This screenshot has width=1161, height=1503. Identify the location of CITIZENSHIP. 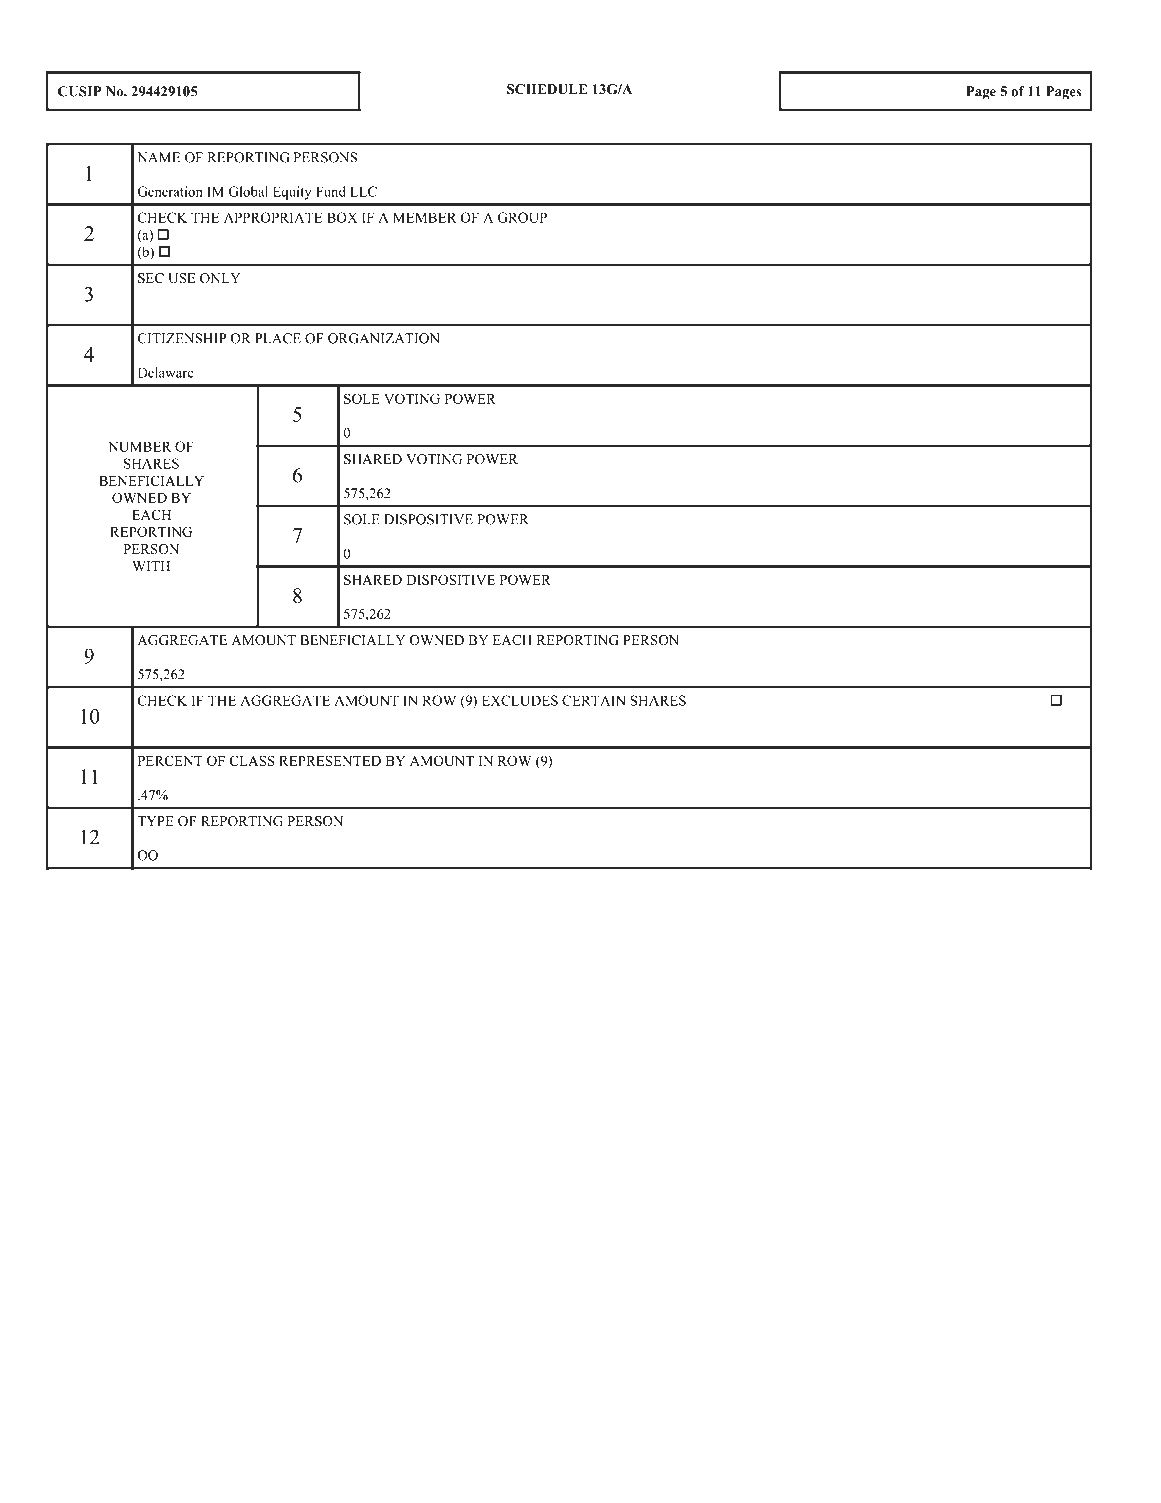
(182, 338).
